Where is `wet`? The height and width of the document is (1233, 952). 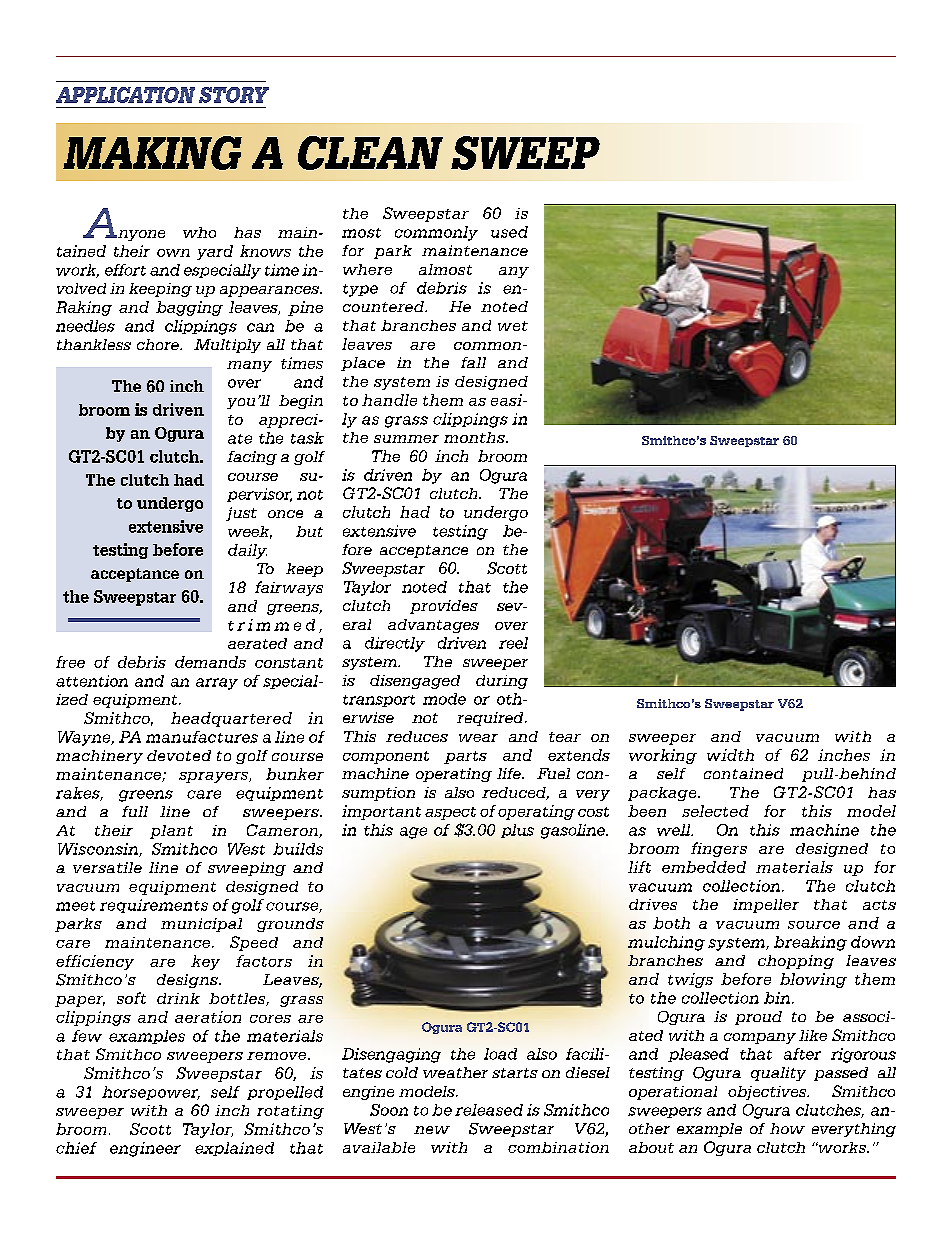
wet is located at coordinates (513, 326).
